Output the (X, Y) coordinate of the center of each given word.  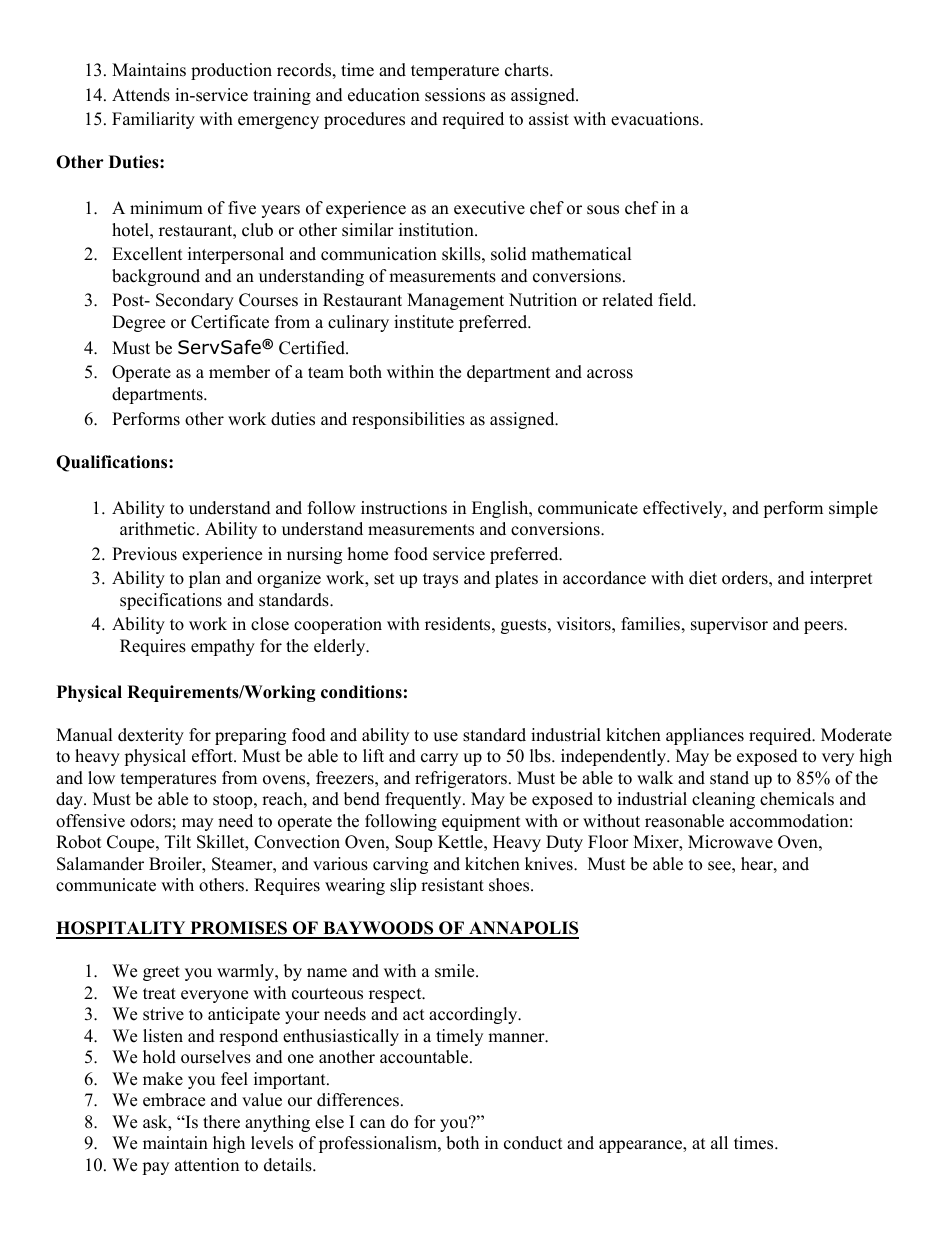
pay (155, 1168)
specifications (171, 601)
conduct (533, 1143)
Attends (141, 95)
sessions (455, 95)
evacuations (656, 119)
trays (440, 580)
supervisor (729, 625)
